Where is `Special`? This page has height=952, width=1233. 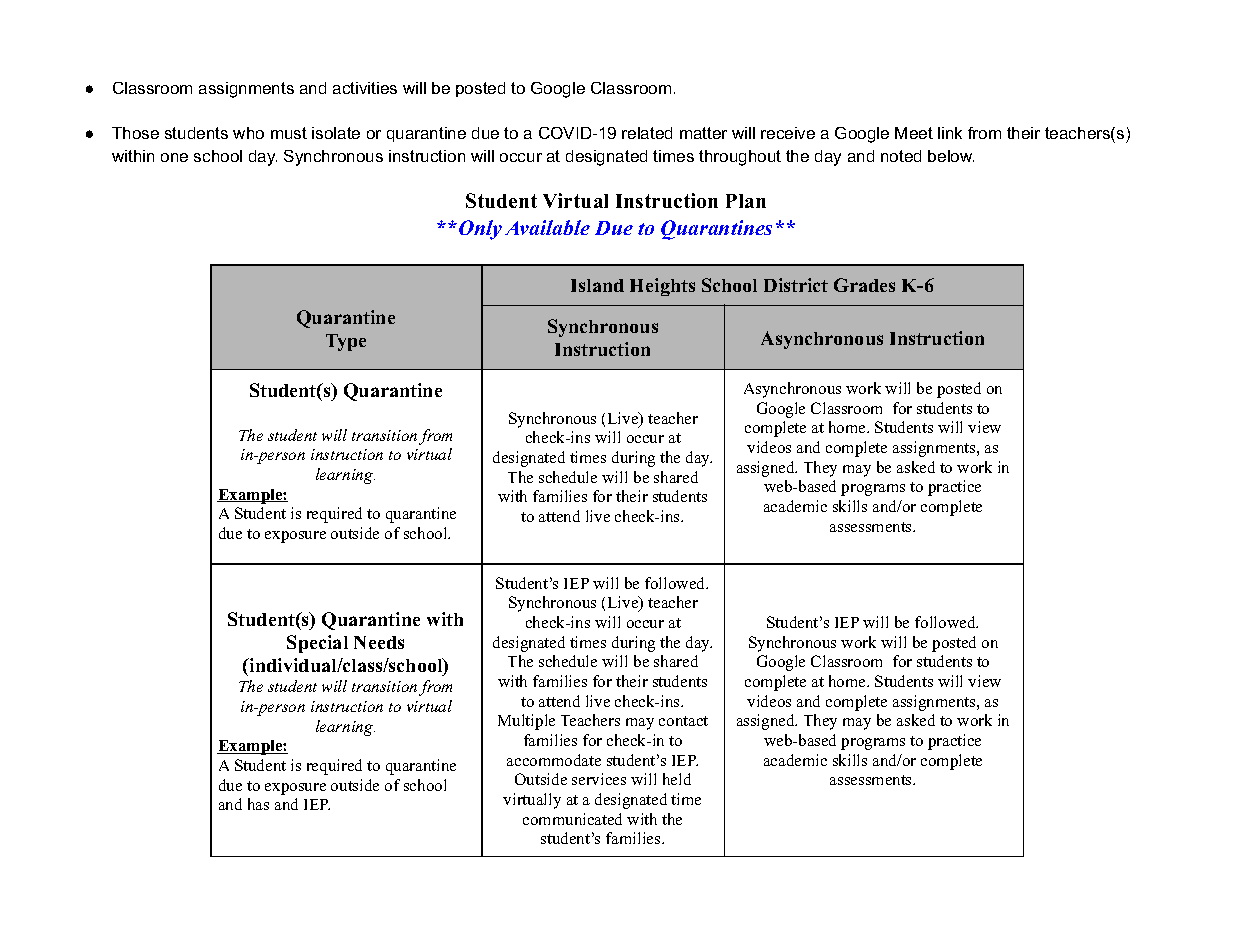
Special is located at coordinates (317, 644).
